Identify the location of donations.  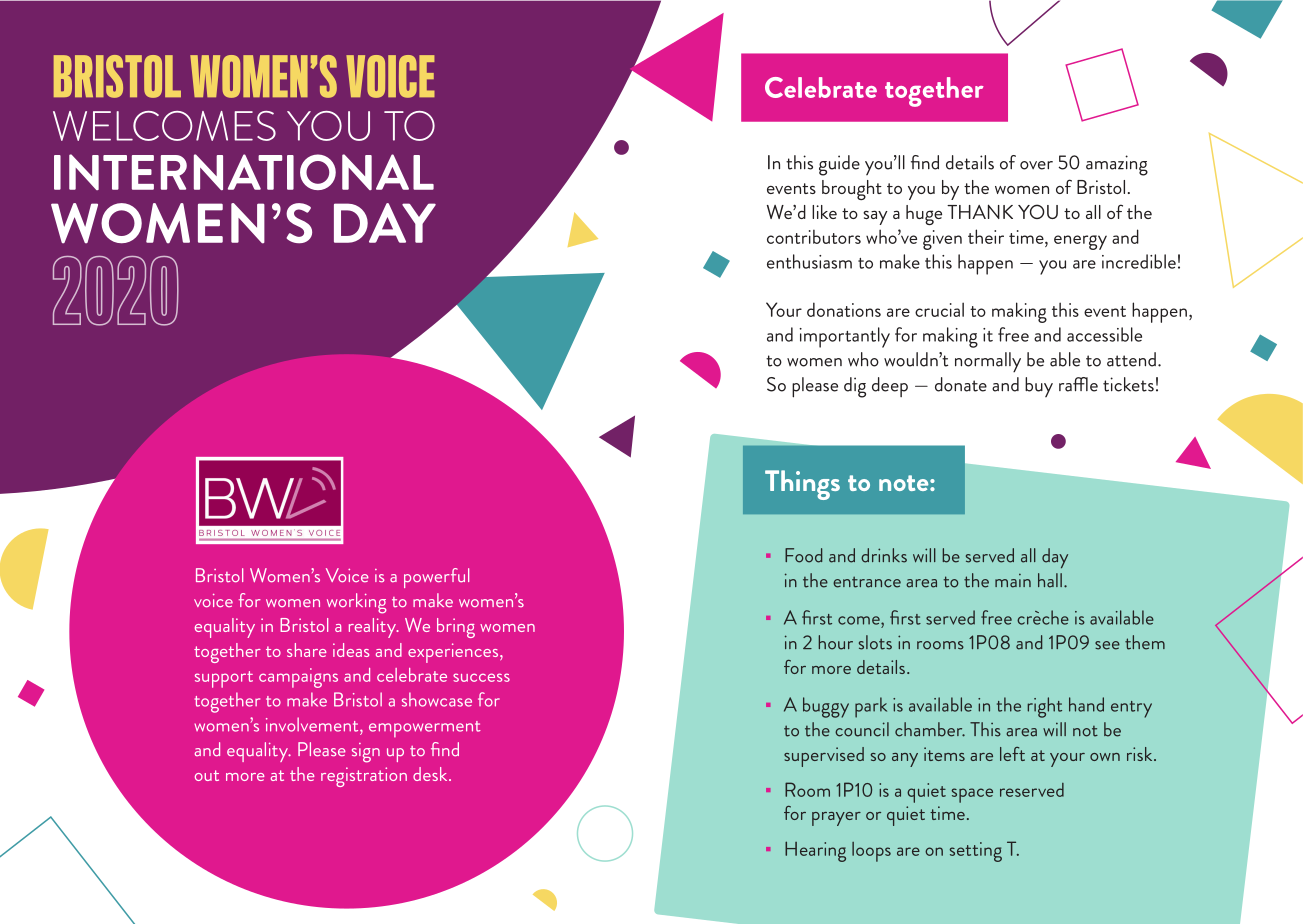
(844, 309).
